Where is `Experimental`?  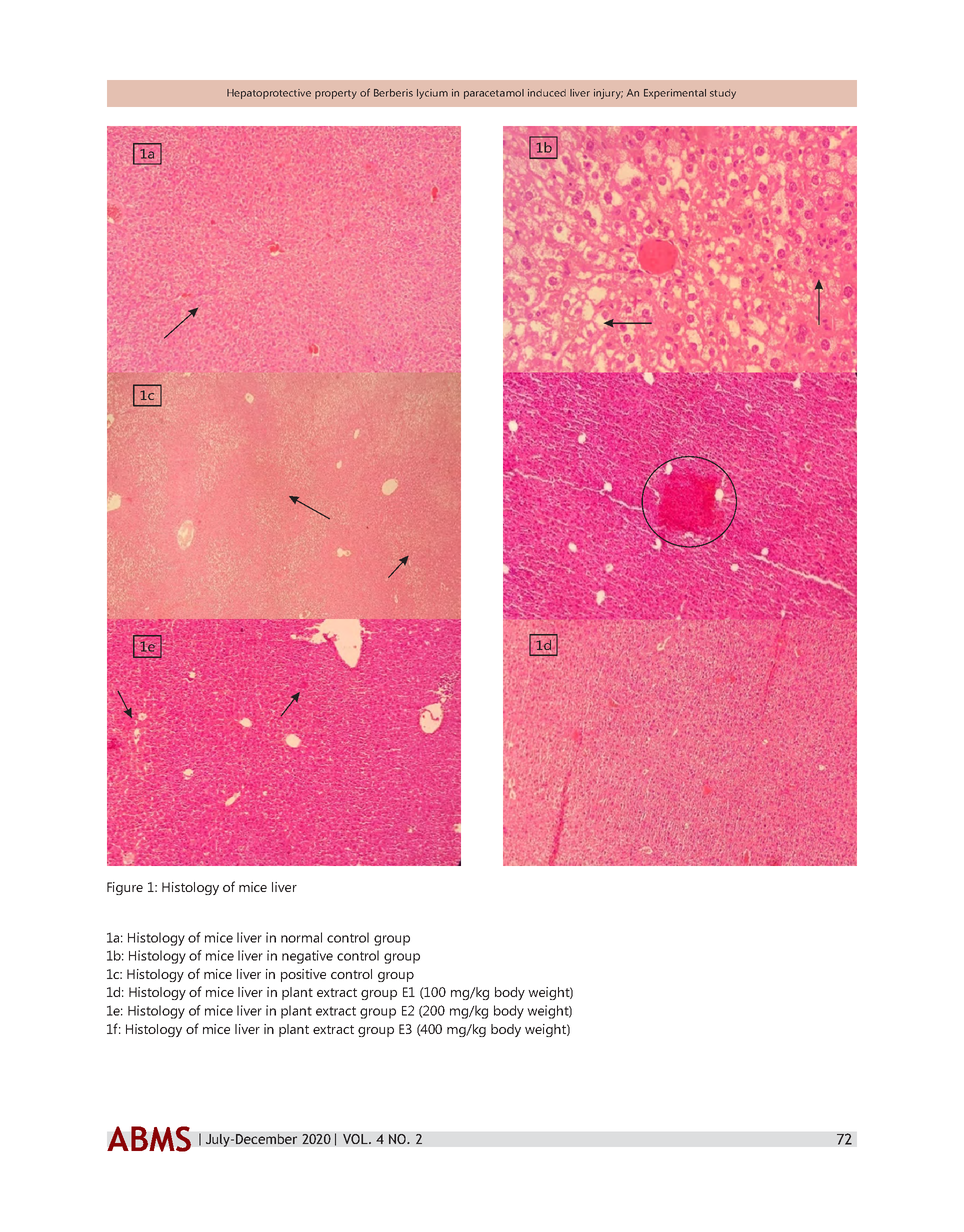
Experimental is located at coordinates (675, 94).
